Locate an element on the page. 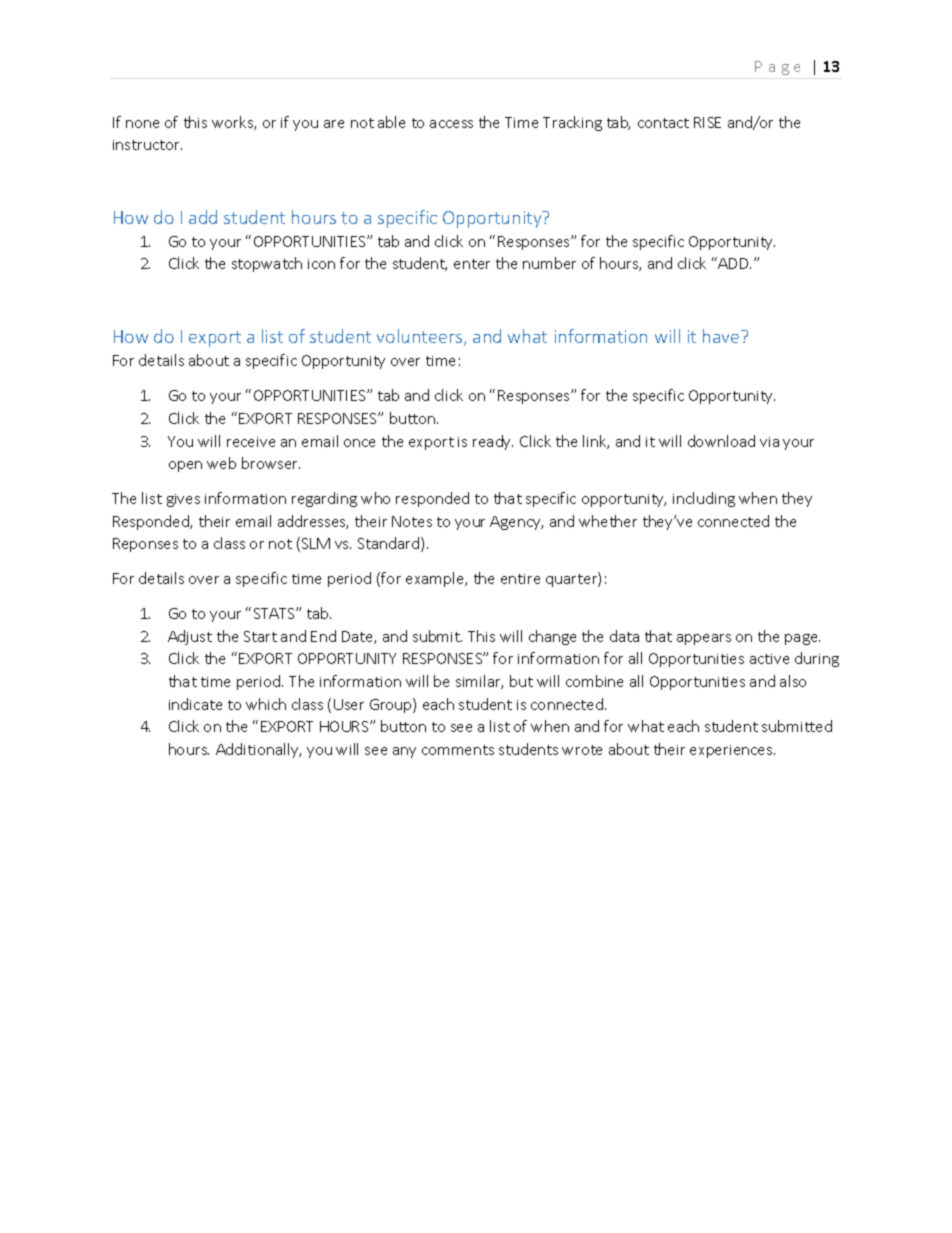  Notes is located at coordinates (412, 521).
